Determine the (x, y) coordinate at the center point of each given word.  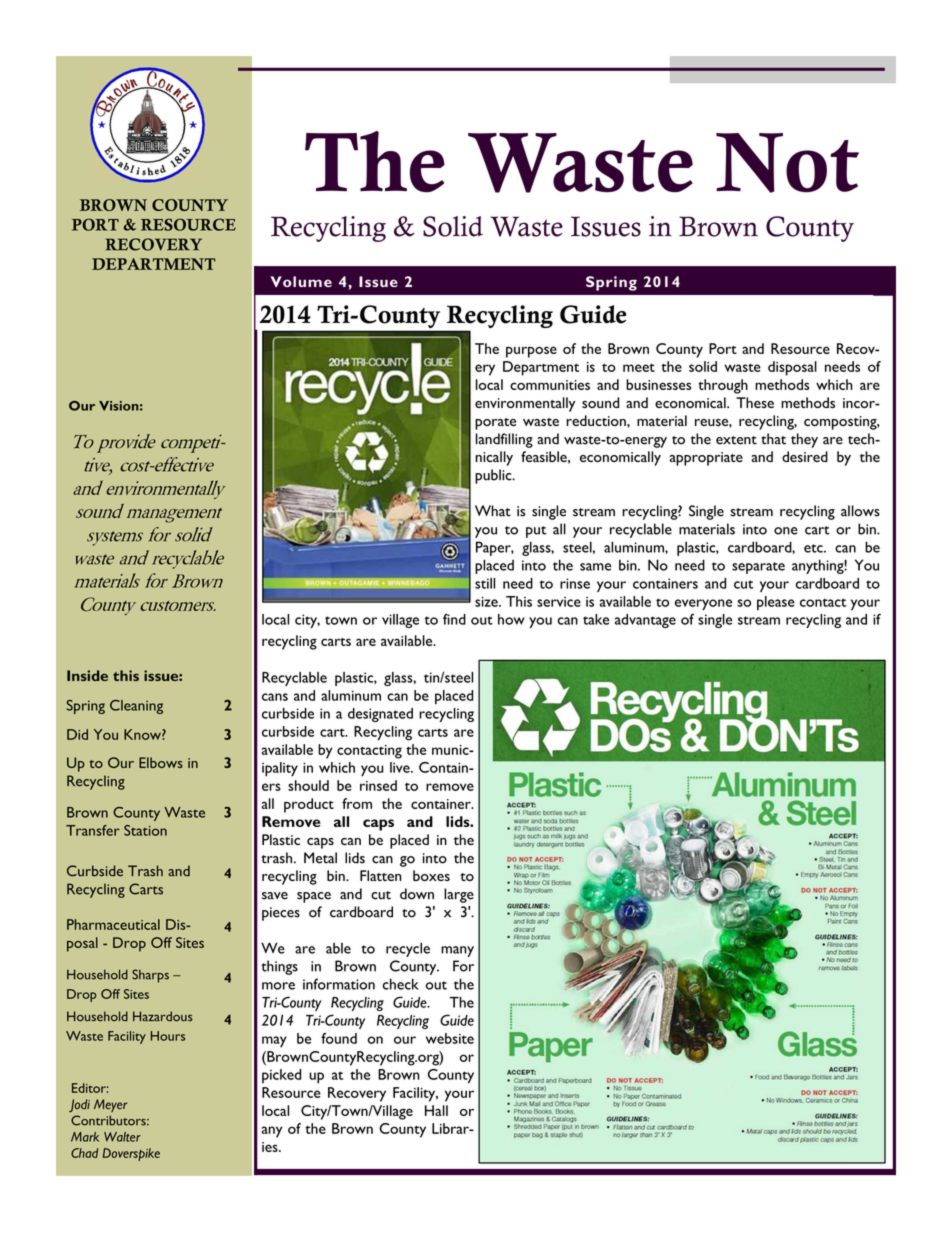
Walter (122, 1137)
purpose (531, 352)
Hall (436, 1110)
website (450, 1038)
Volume (301, 281)
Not (787, 163)
